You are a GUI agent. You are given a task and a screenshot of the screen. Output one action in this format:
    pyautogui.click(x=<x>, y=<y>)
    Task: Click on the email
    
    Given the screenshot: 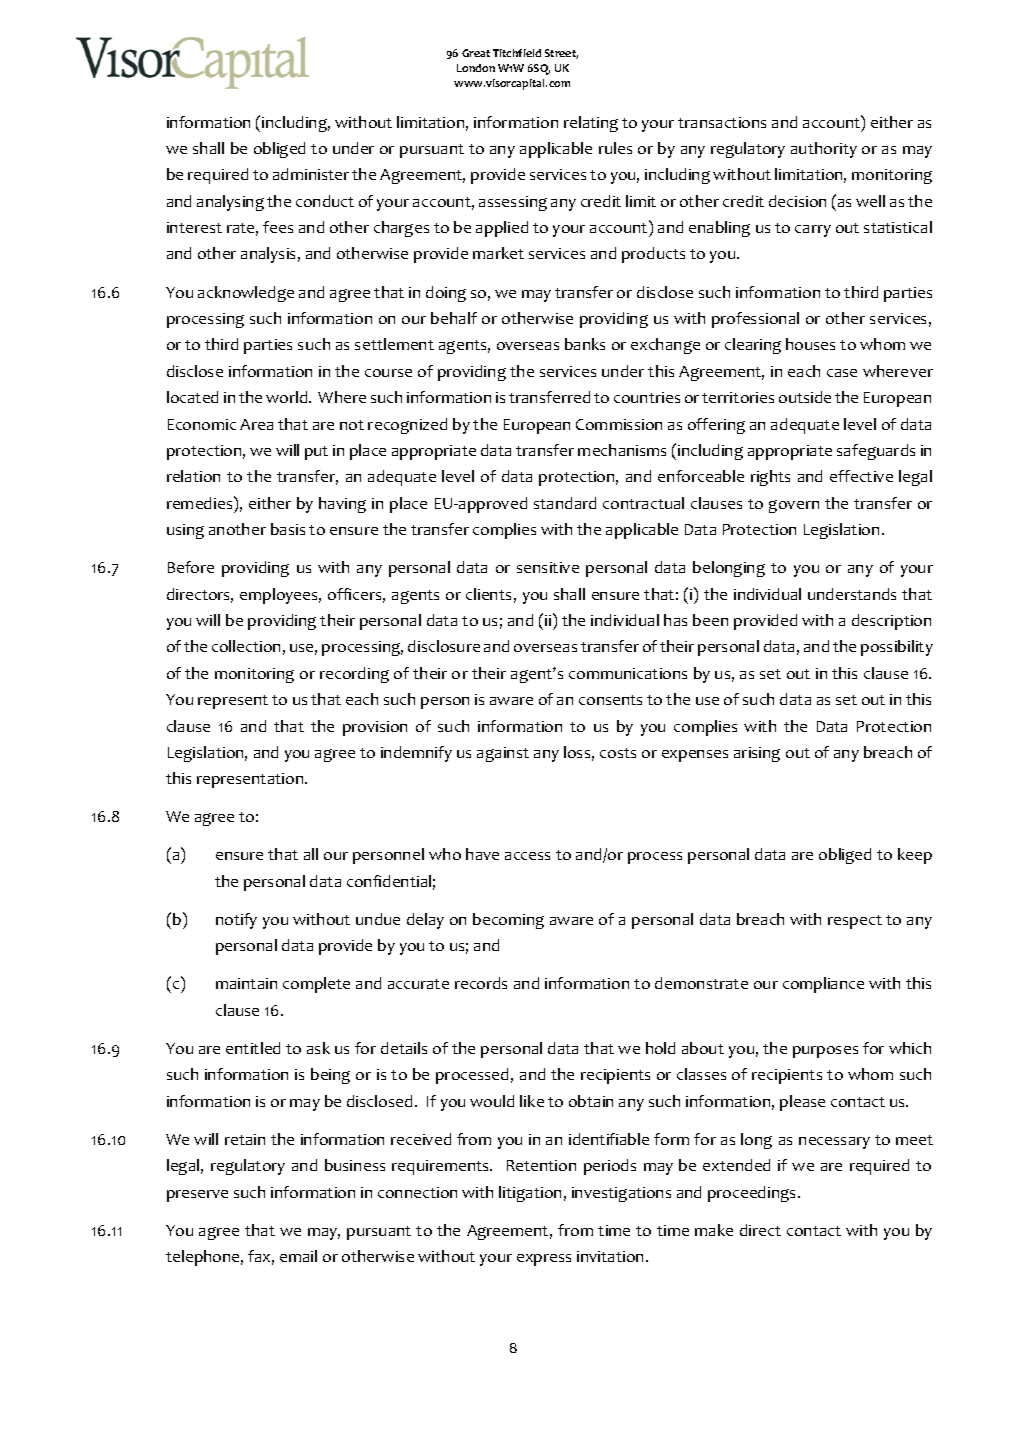 What is the action you would take?
    pyautogui.click(x=298, y=1256)
